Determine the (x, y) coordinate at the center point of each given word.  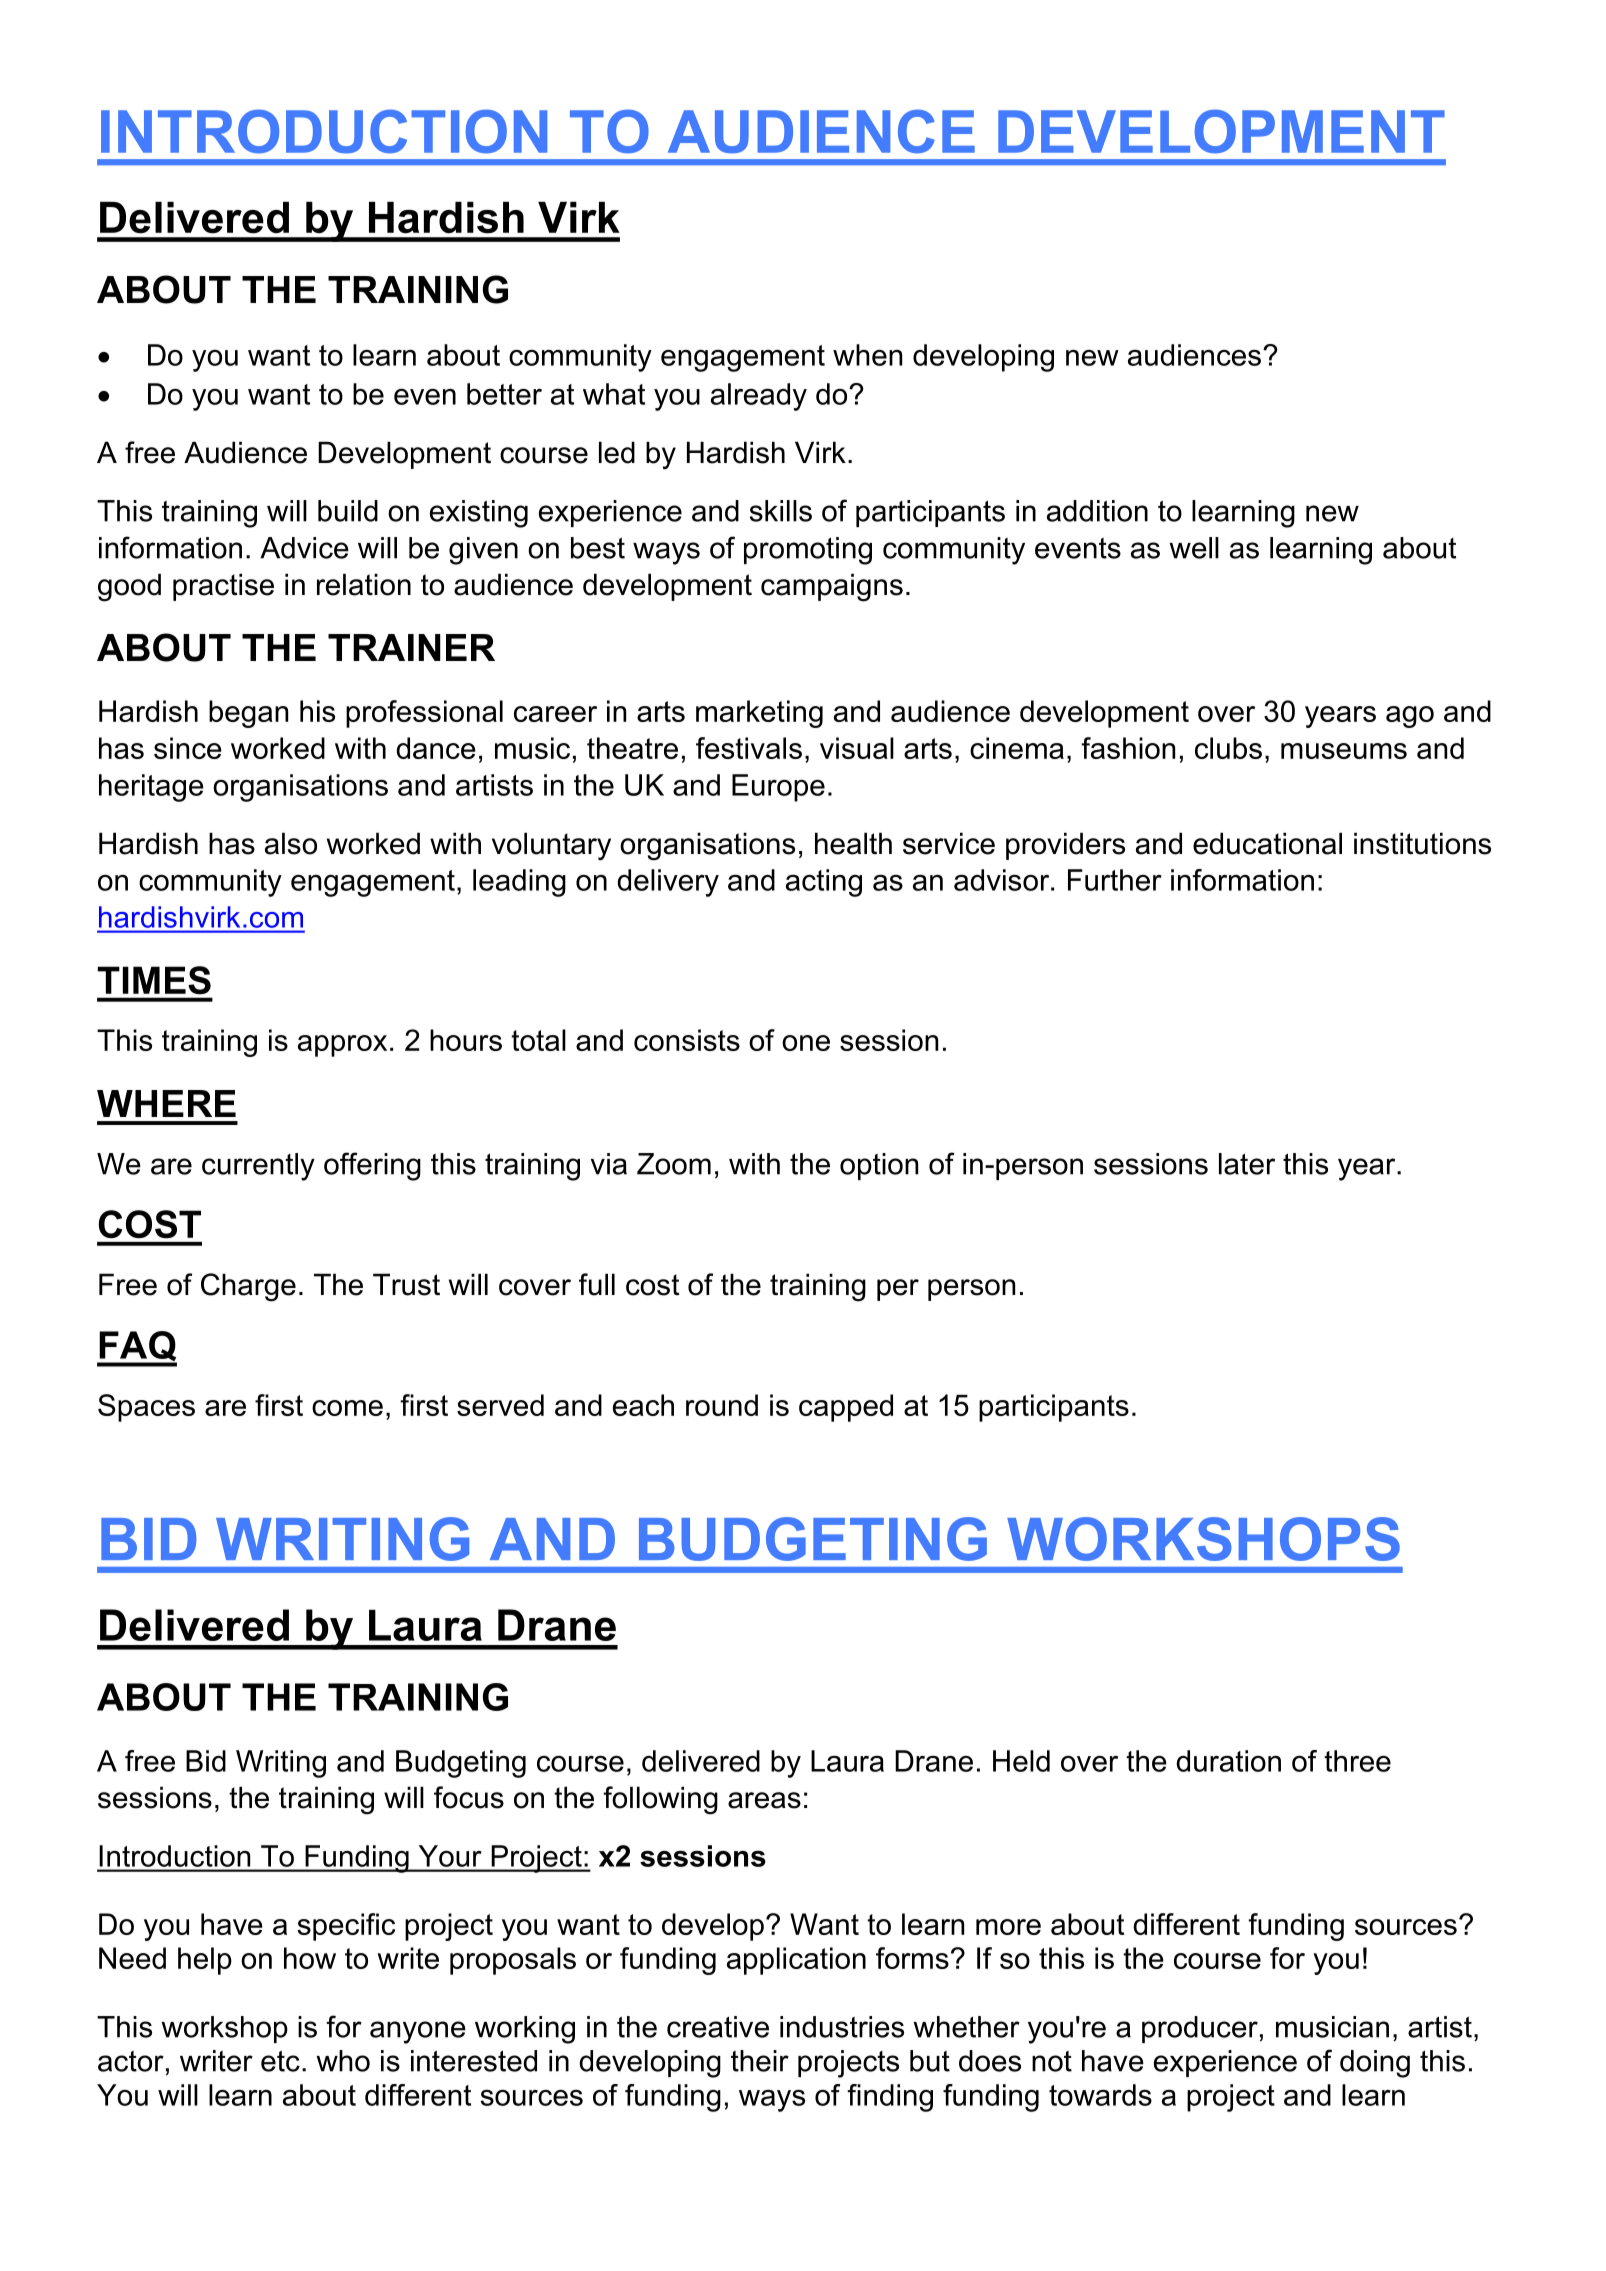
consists (687, 1040)
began (248, 714)
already (759, 397)
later (1247, 1164)
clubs (1228, 748)
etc (280, 2061)
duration (1228, 1761)
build (348, 511)
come (347, 1408)
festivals (749, 748)
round (722, 1405)
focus (469, 1797)
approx (342, 1046)
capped (846, 1408)
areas (764, 1800)
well (1194, 548)
